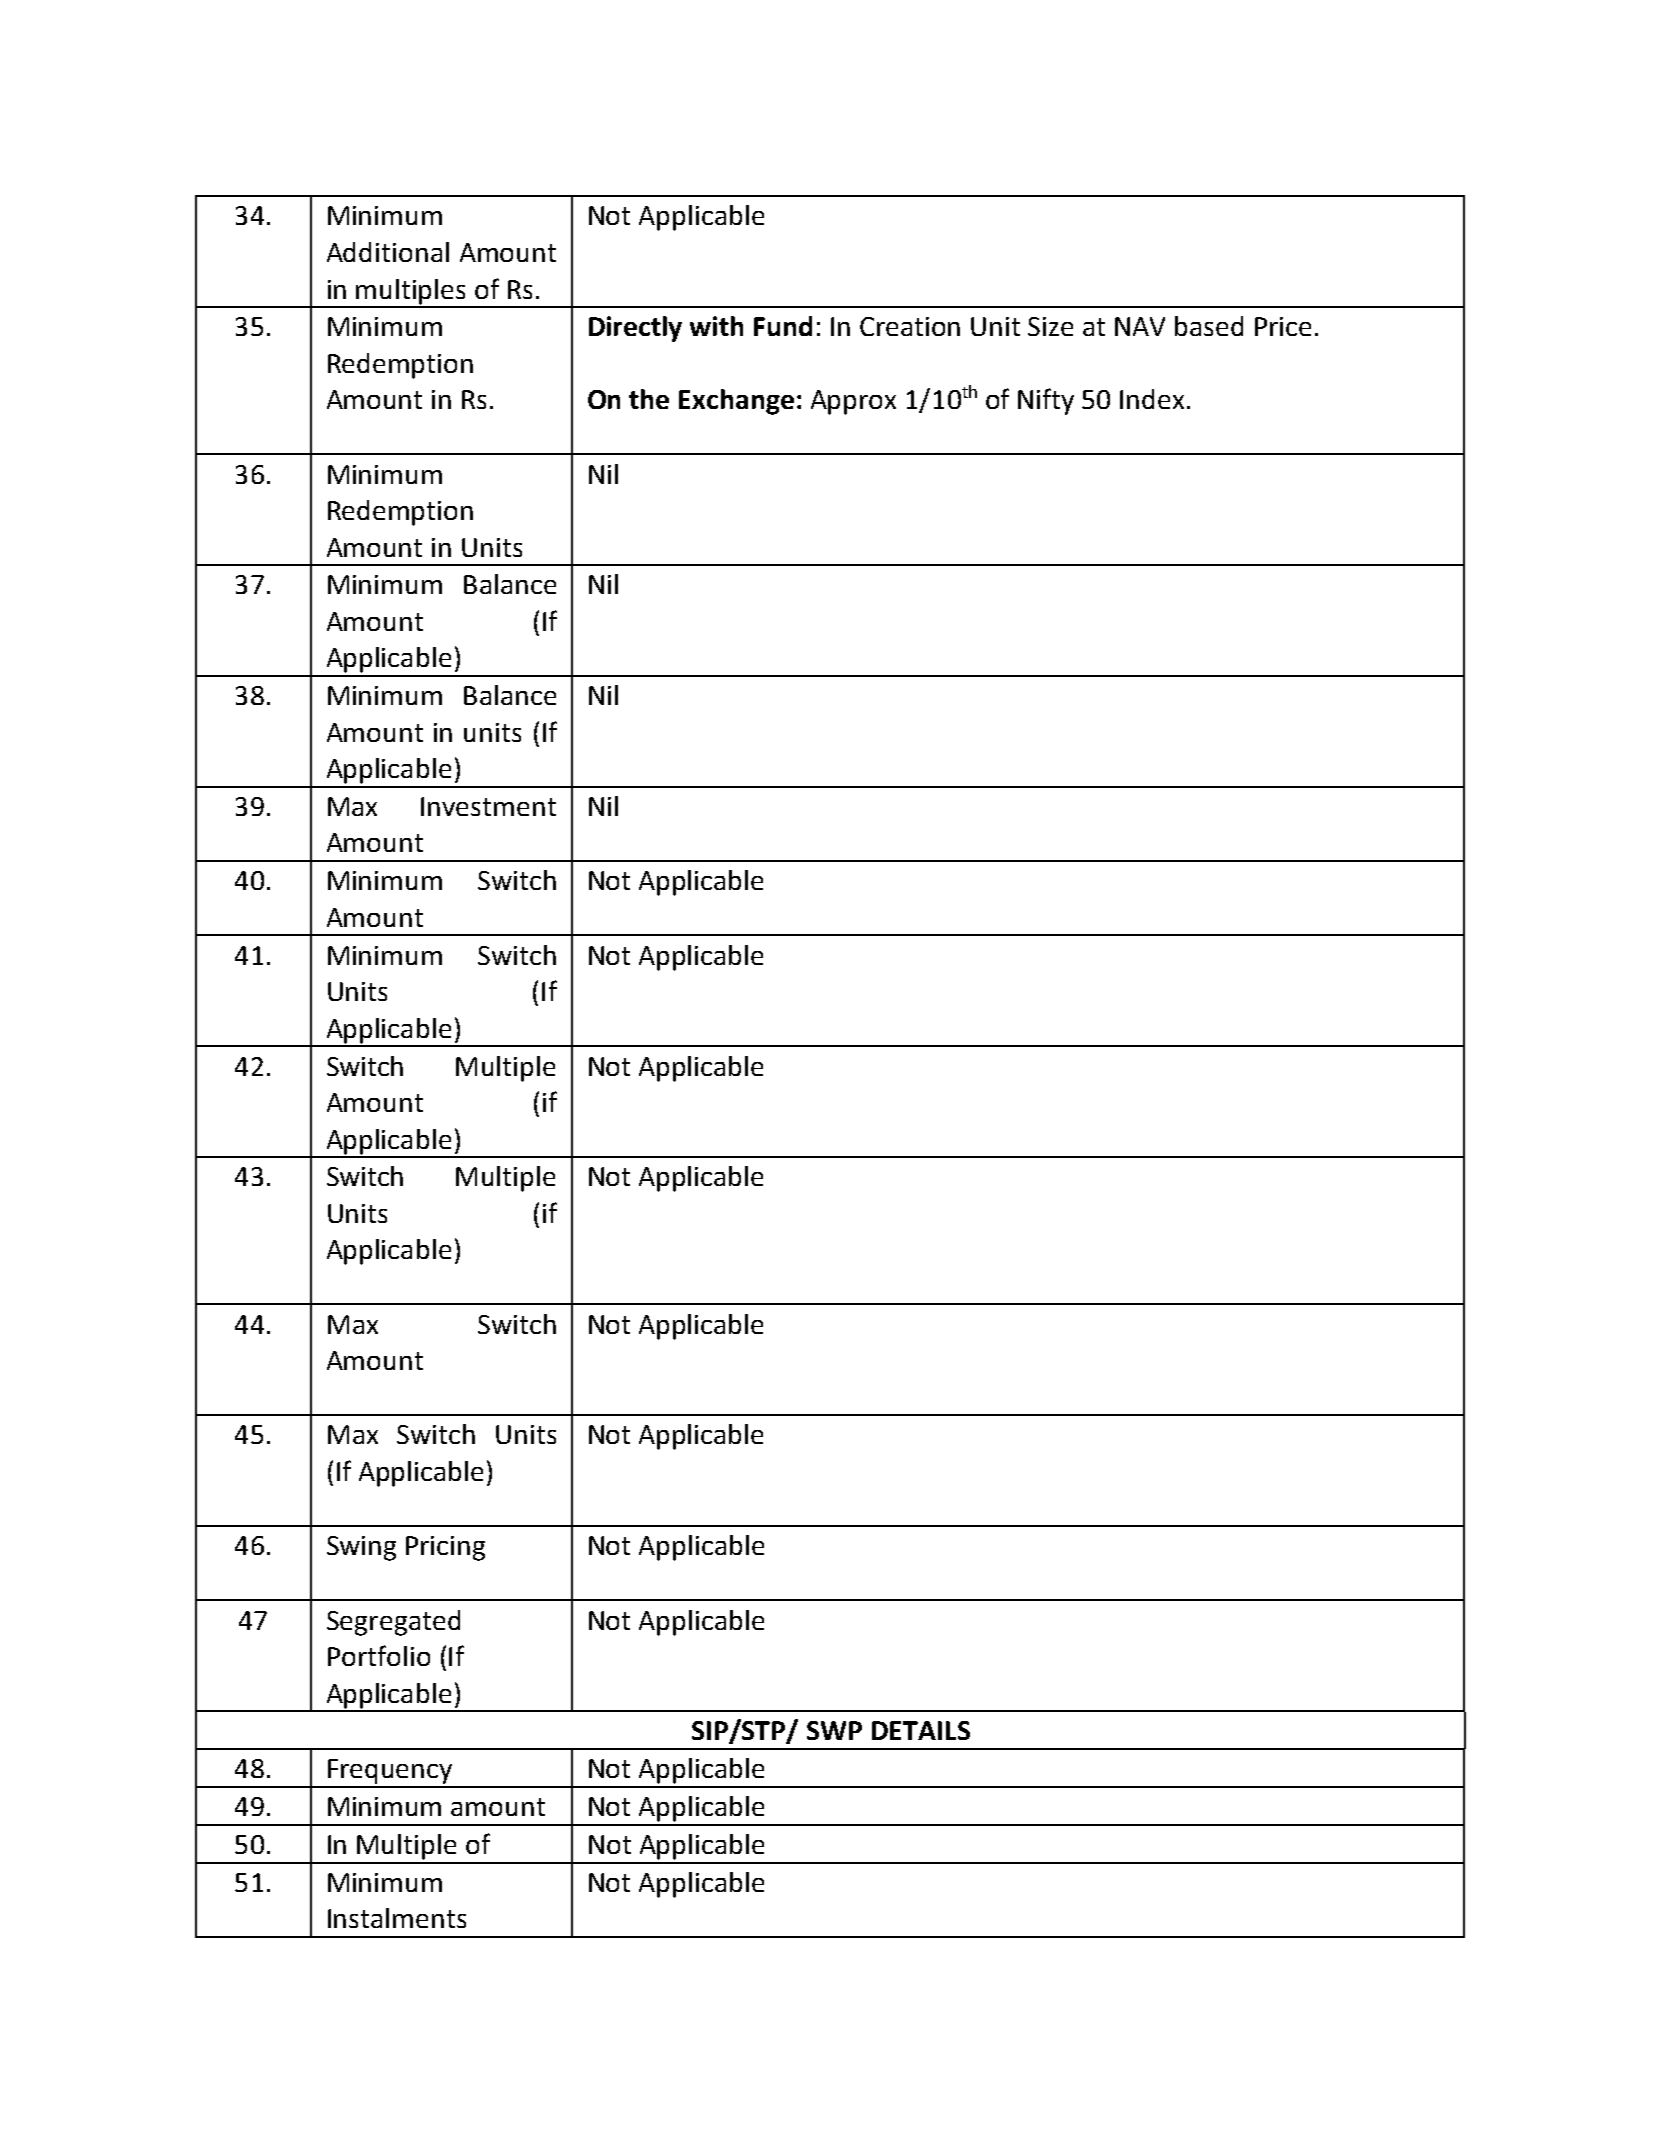  Describe the element at coordinates (1140, 326) in the page. I see `NAV` at that location.
